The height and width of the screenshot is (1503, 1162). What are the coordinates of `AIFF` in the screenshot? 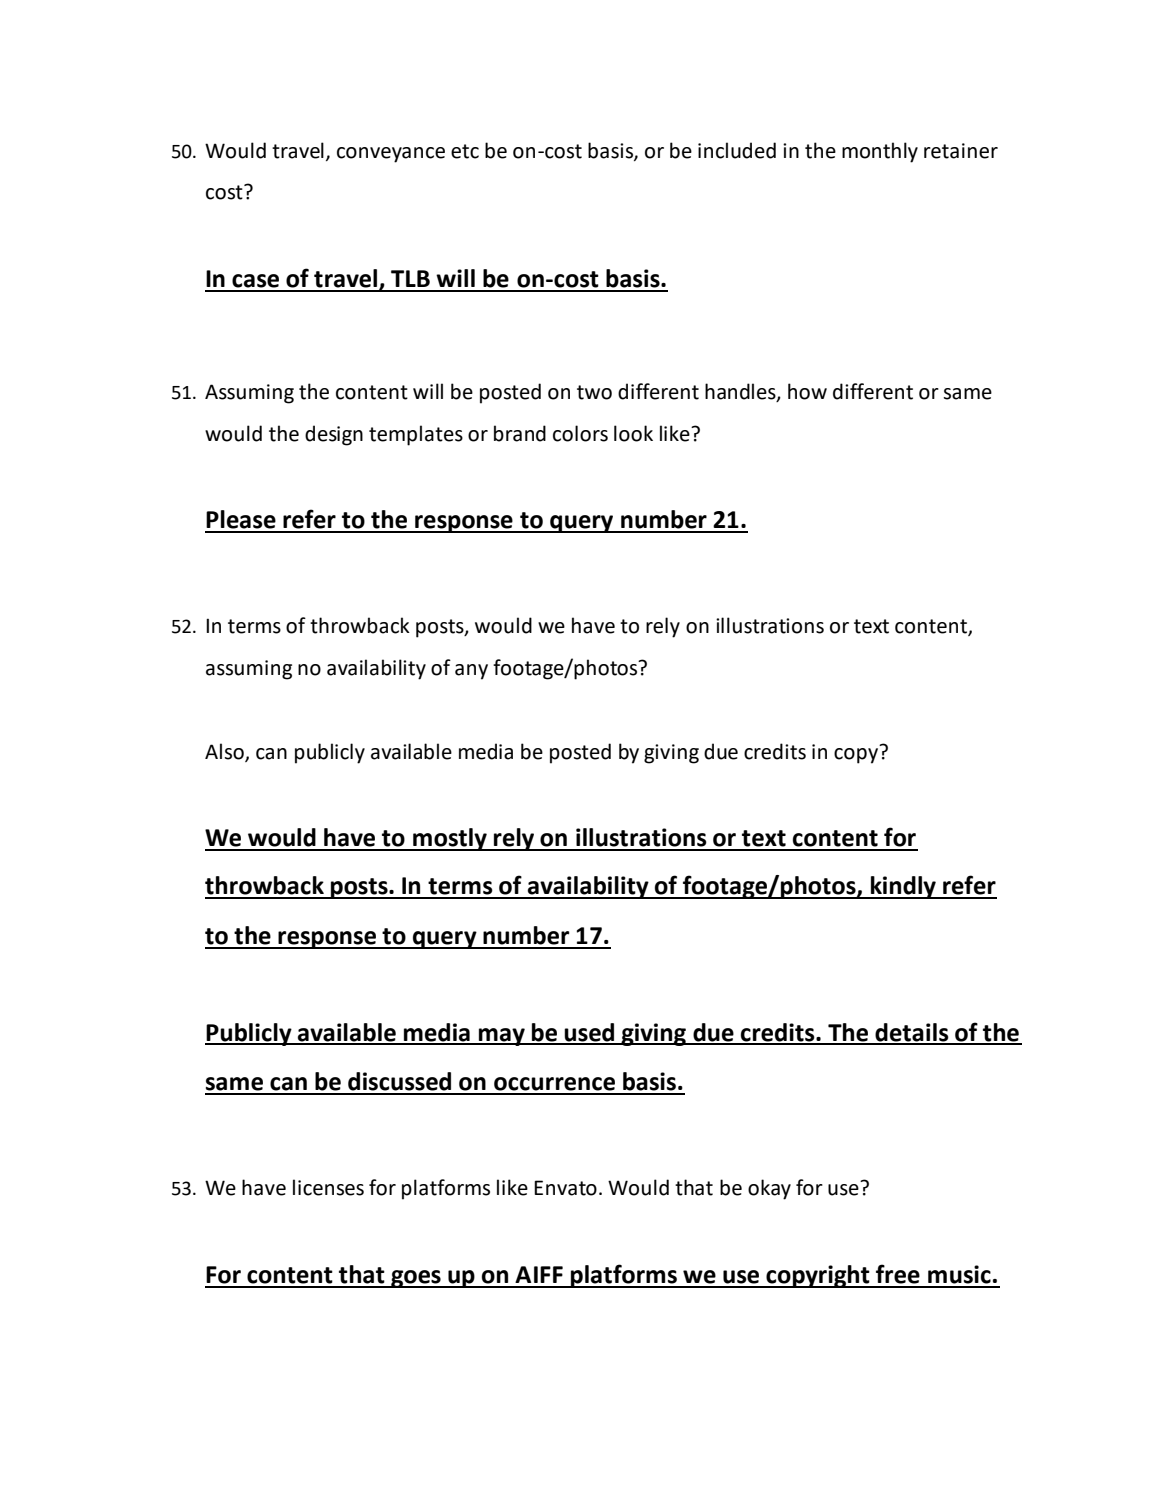 It's located at (539, 1274).
